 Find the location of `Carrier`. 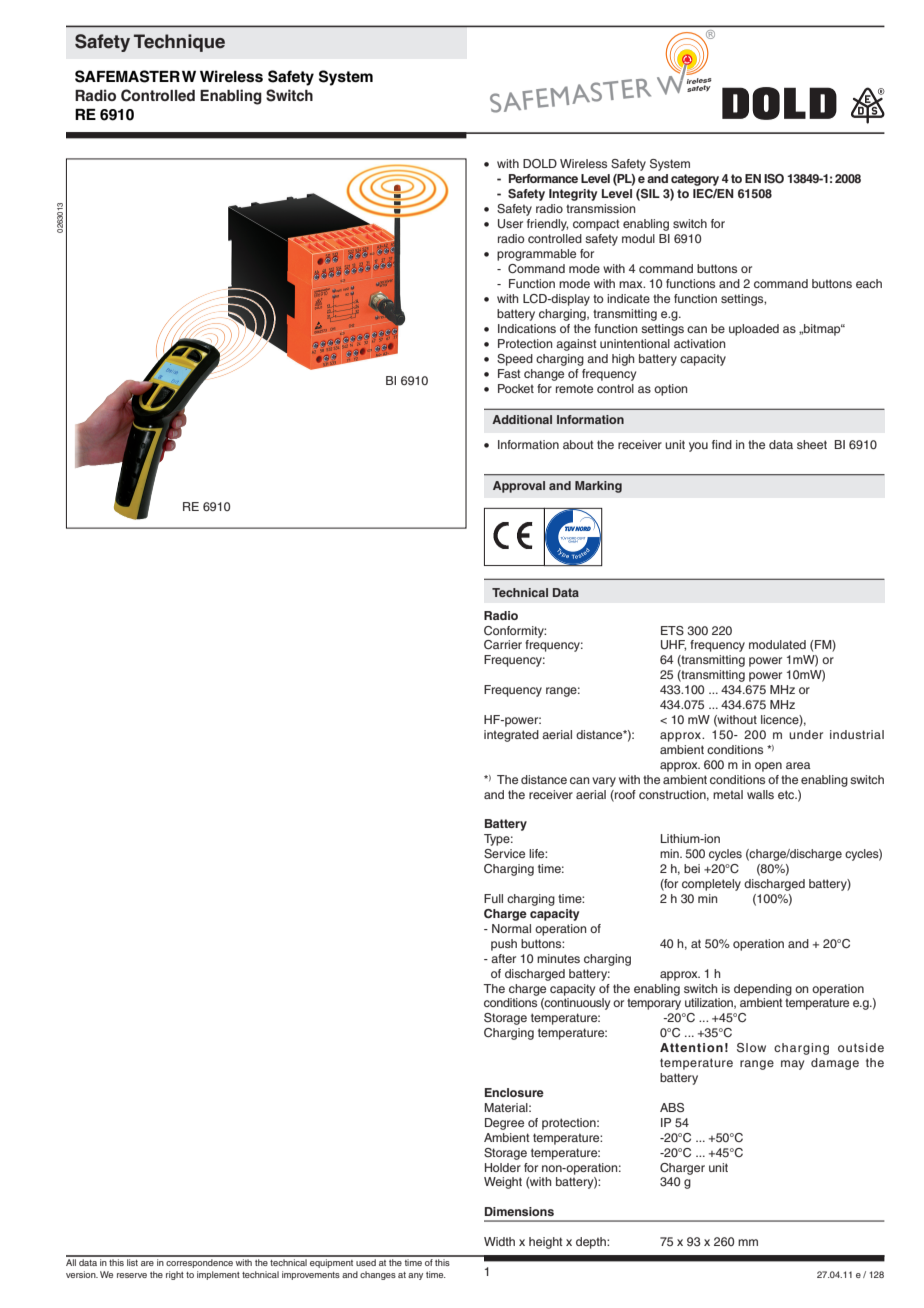

Carrier is located at coordinates (503, 645).
